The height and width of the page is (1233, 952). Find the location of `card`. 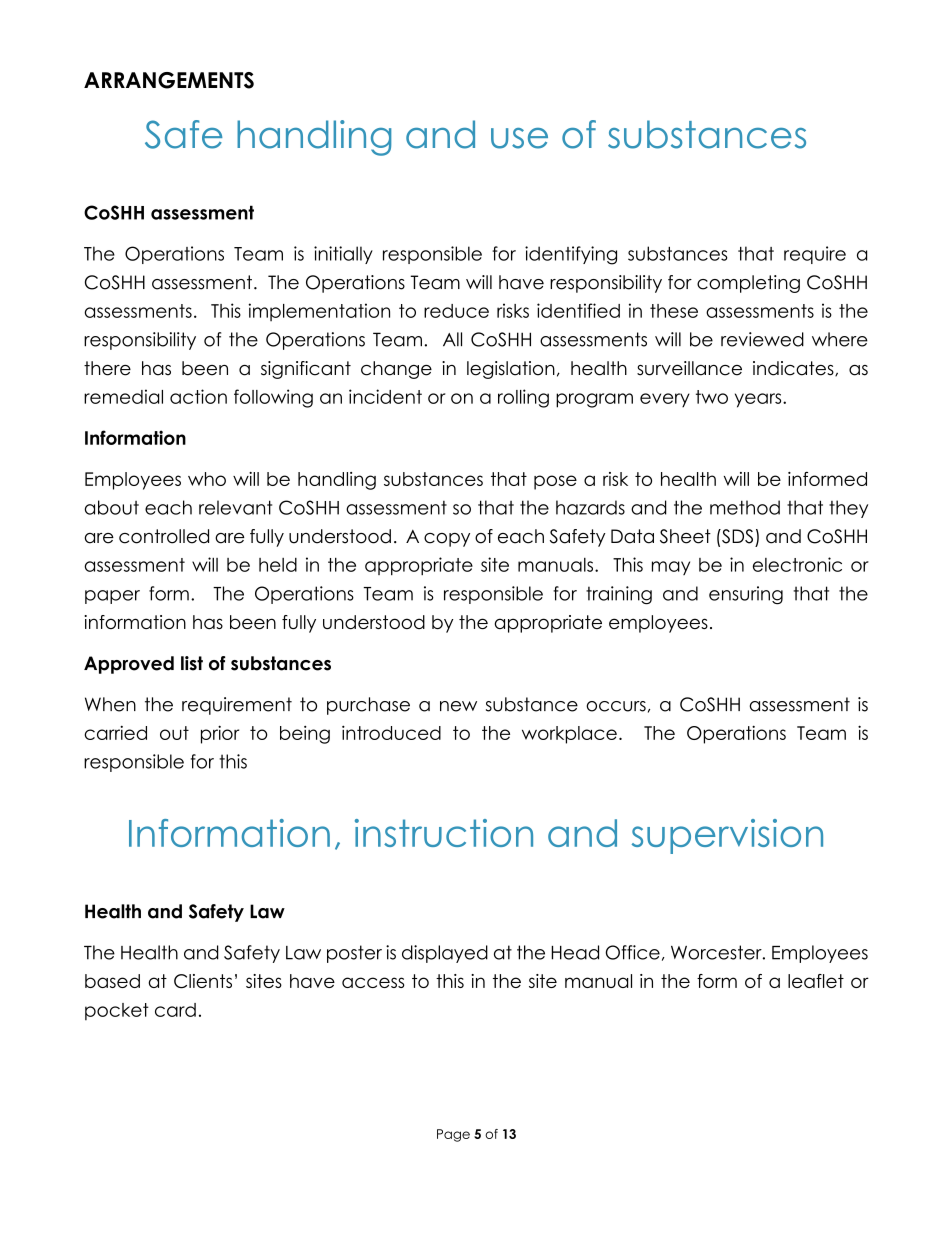

card is located at coordinates (175, 1010).
